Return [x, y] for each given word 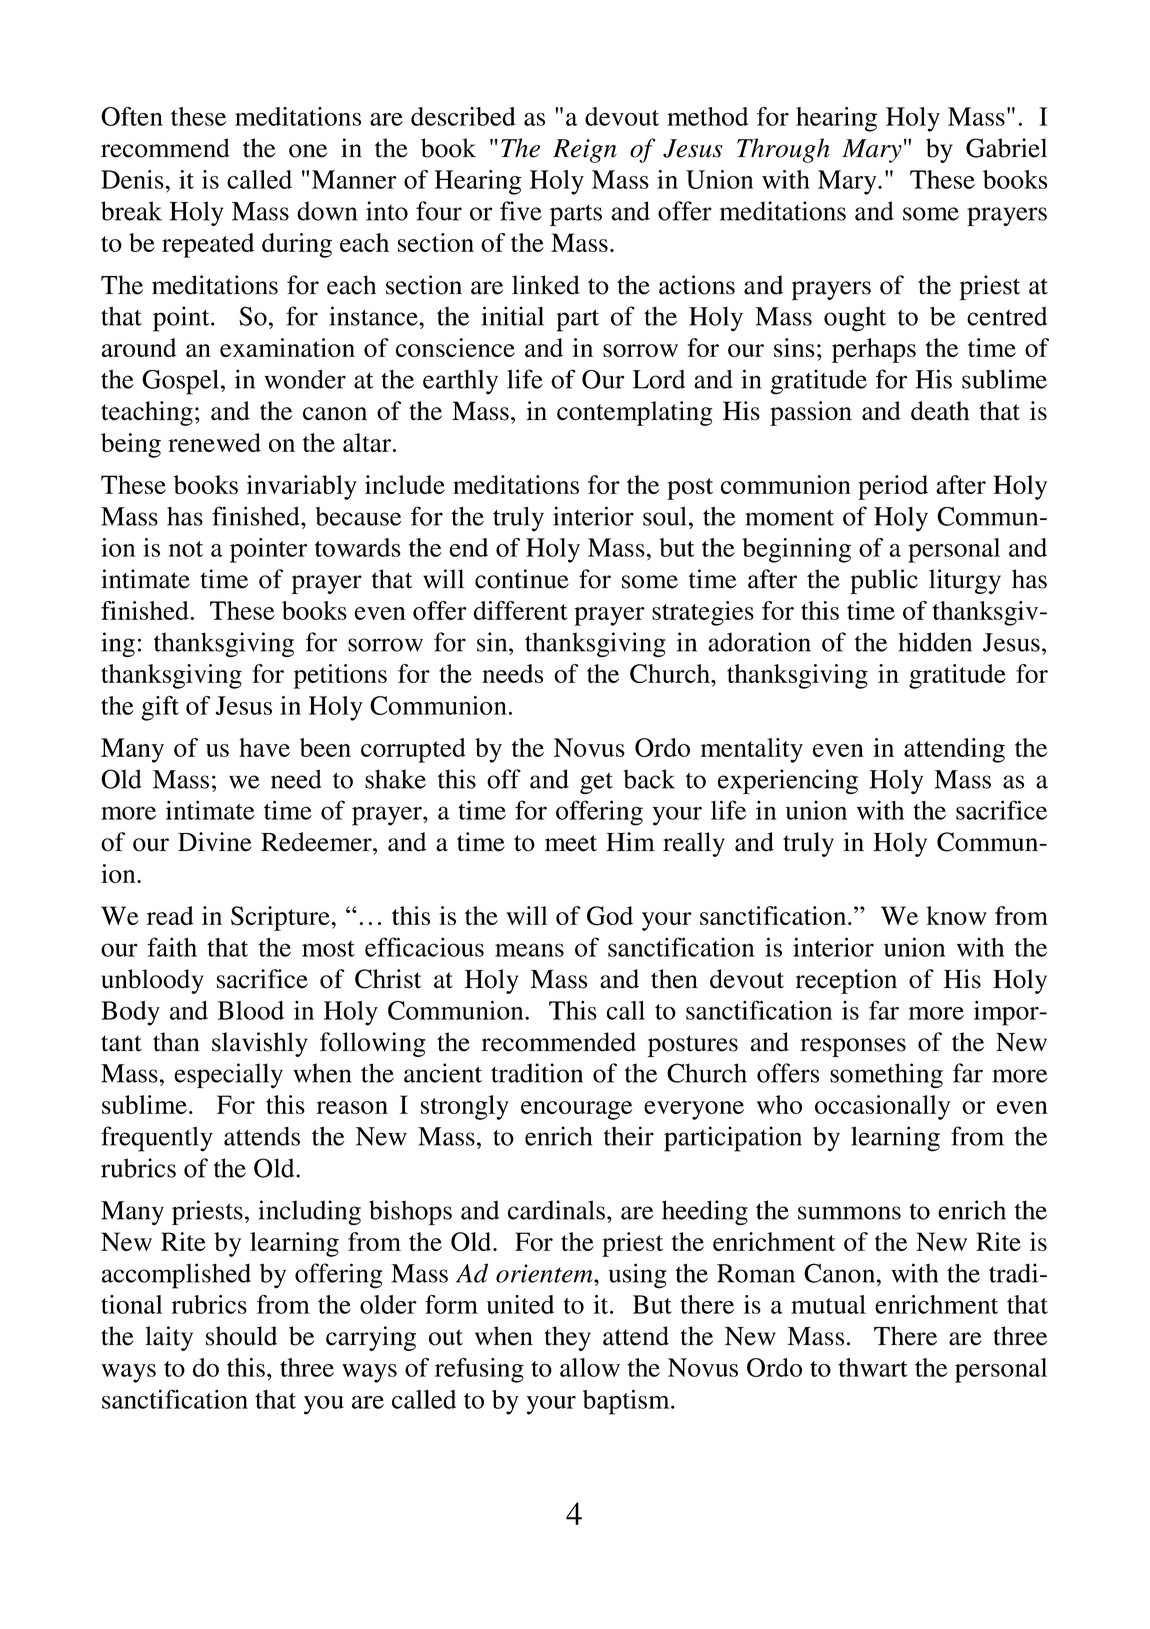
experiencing [788, 781]
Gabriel [1006, 148]
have [264, 747]
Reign [585, 151]
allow [590, 1367]
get [596, 783]
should [241, 1336]
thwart [873, 1367]
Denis [133, 179]
